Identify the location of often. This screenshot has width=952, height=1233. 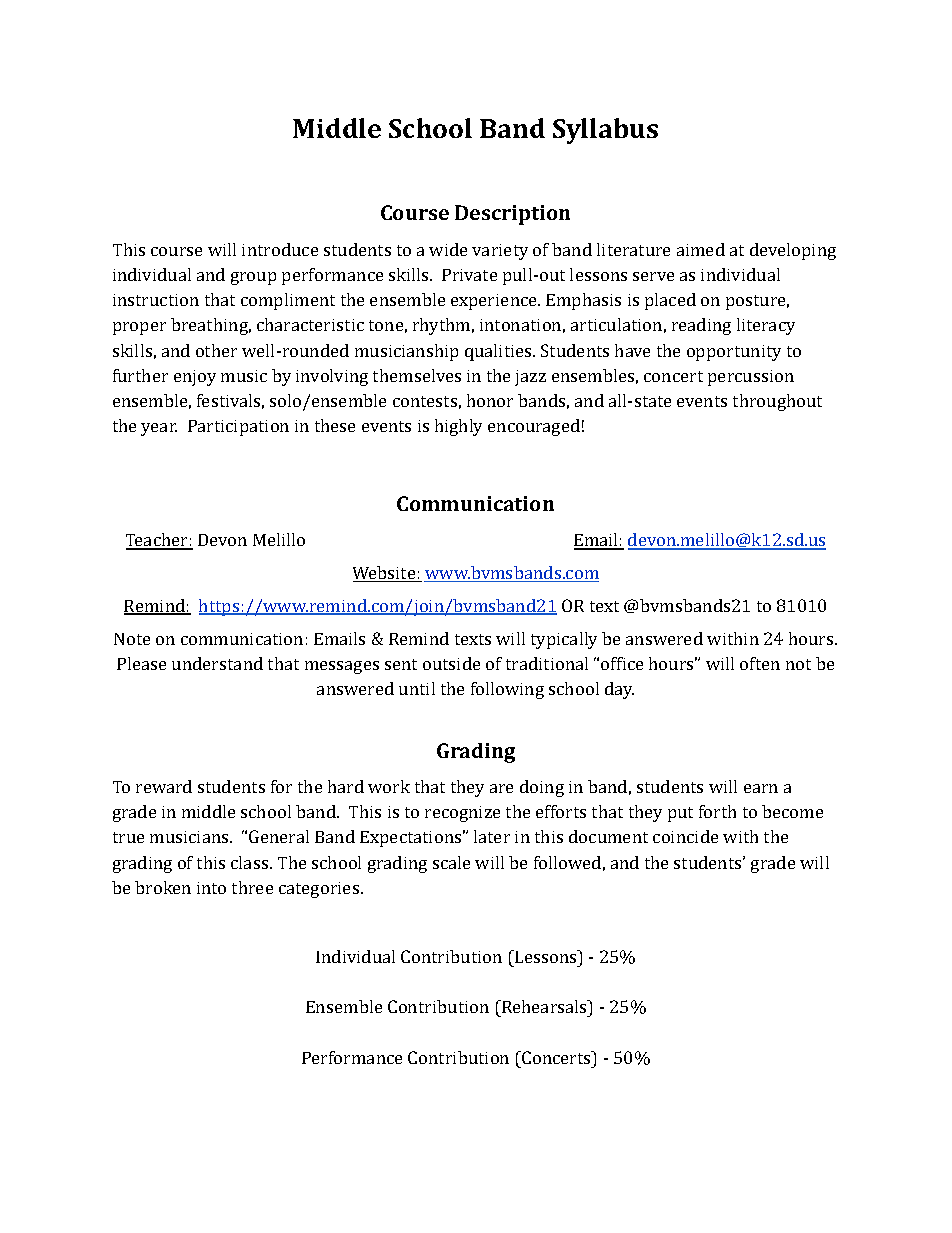
(760, 663).
